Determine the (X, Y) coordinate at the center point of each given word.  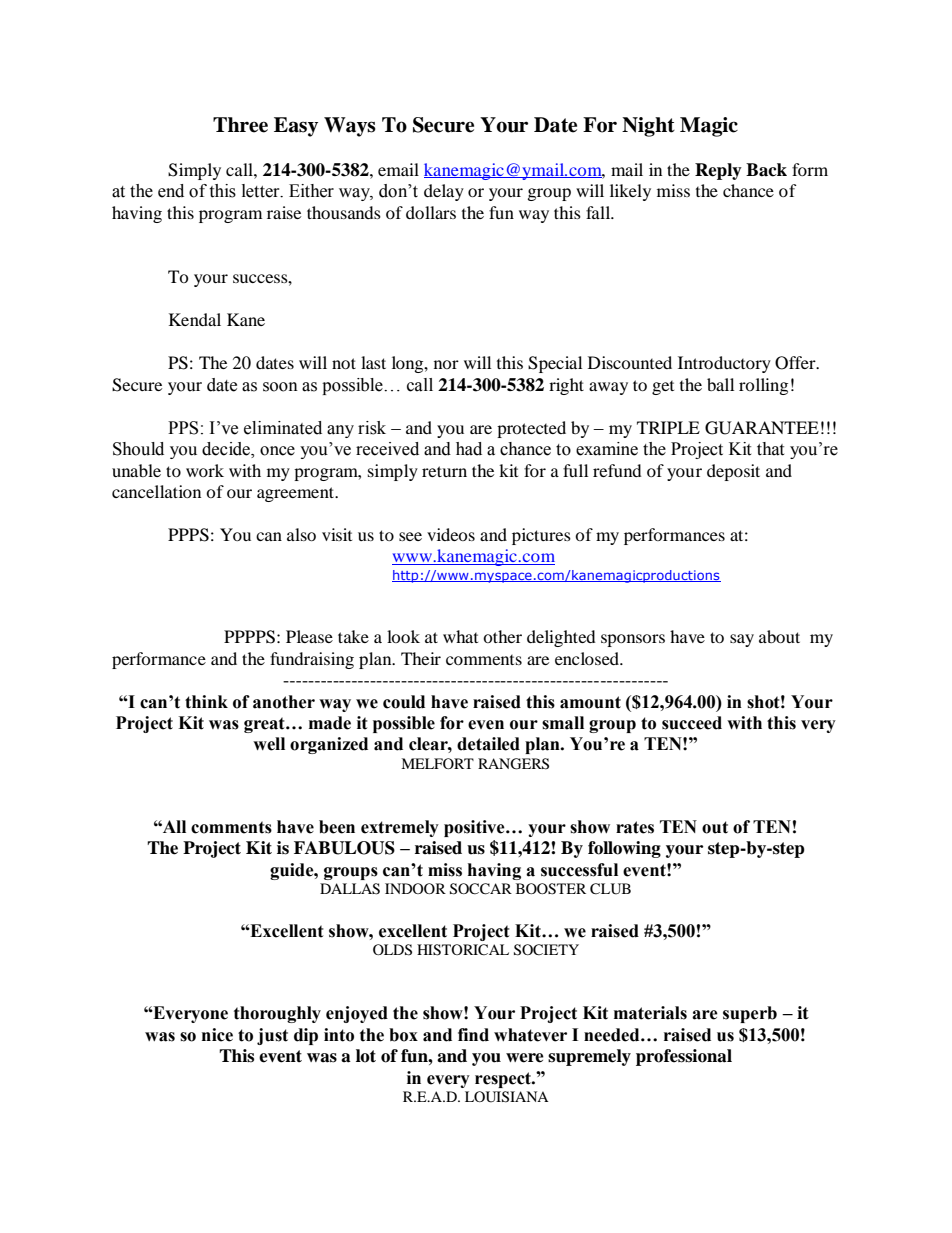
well (269, 744)
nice (217, 1035)
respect (504, 1080)
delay (444, 192)
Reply (718, 171)
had (469, 449)
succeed (692, 723)
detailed (488, 744)
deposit (733, 472)
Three (240, 125)
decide (227, 450)
